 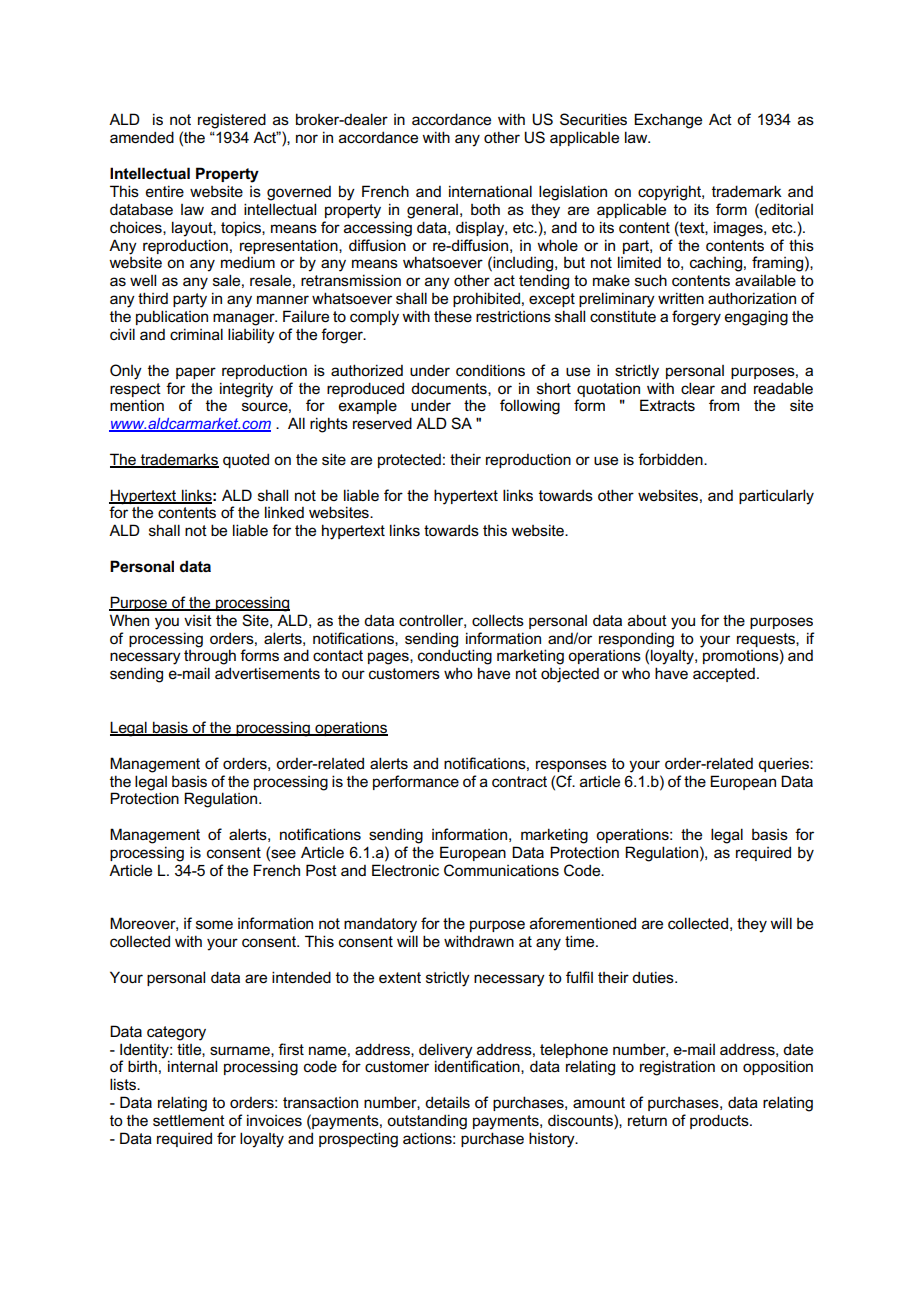 I want to click on products, so click(x=720, y=1121).
